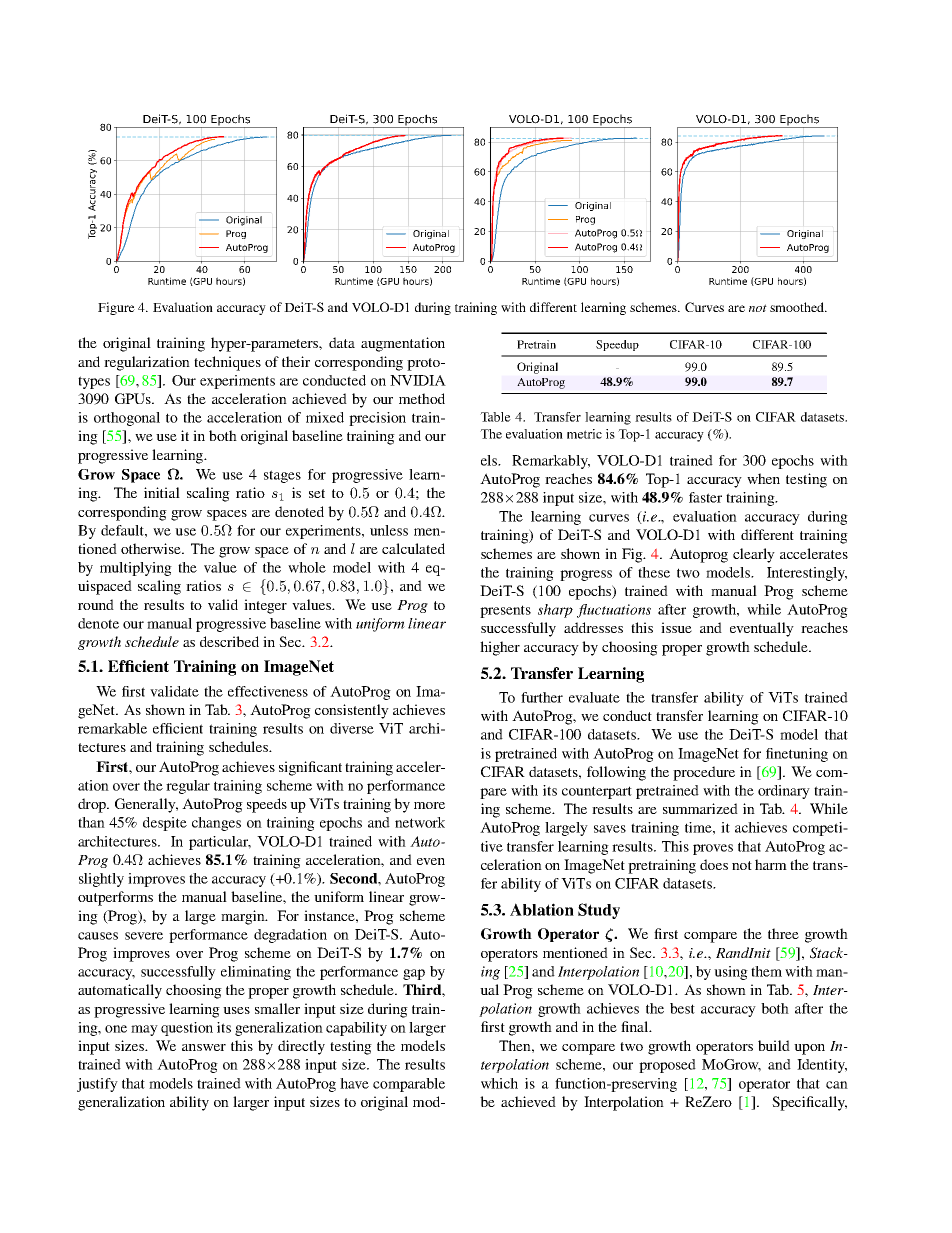  What do you see at coordinates (115, 898) in the image?
I see `outperforms` at bounding box center [115, 898].
